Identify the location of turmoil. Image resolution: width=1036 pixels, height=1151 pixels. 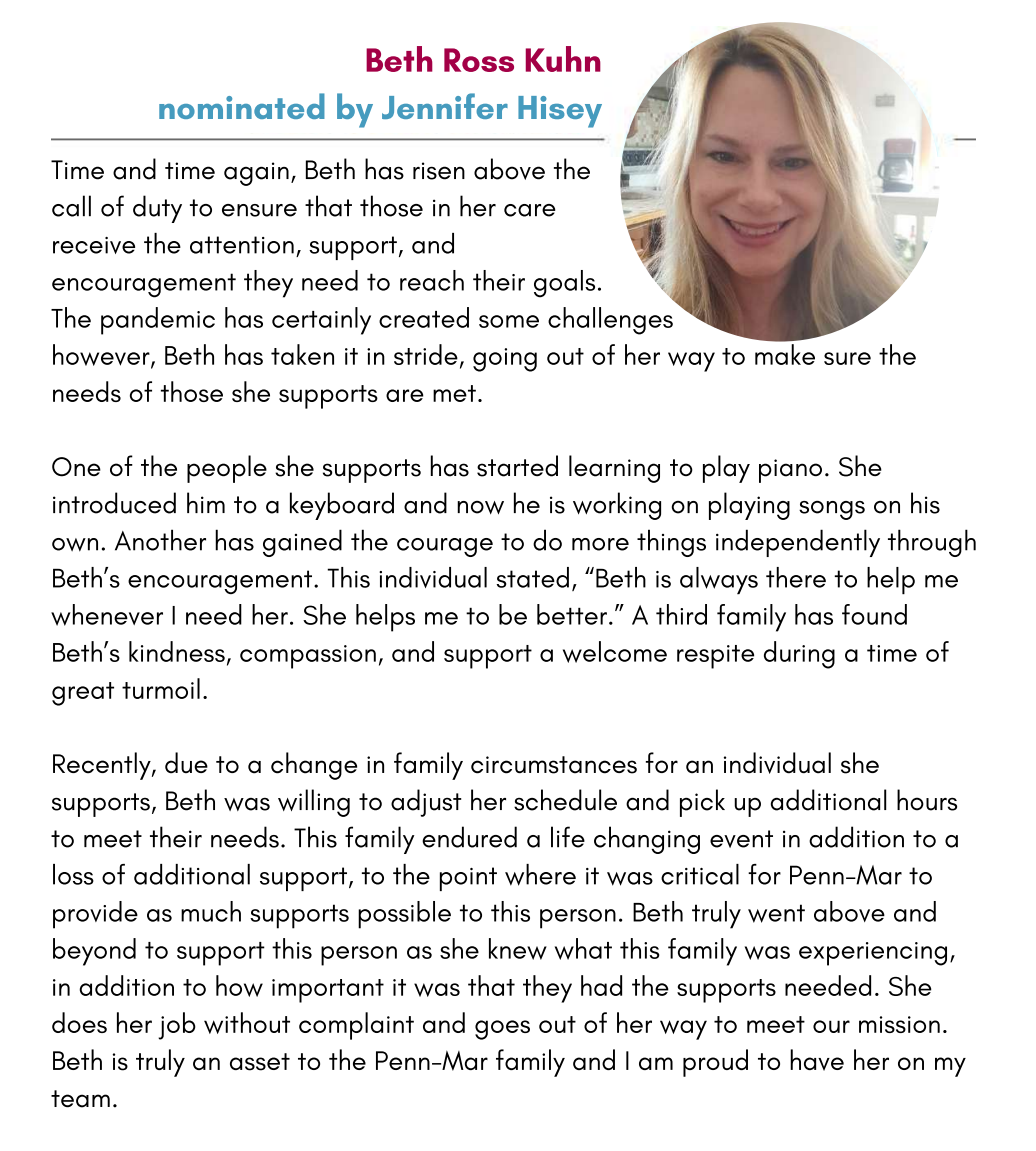
(161, 688).
